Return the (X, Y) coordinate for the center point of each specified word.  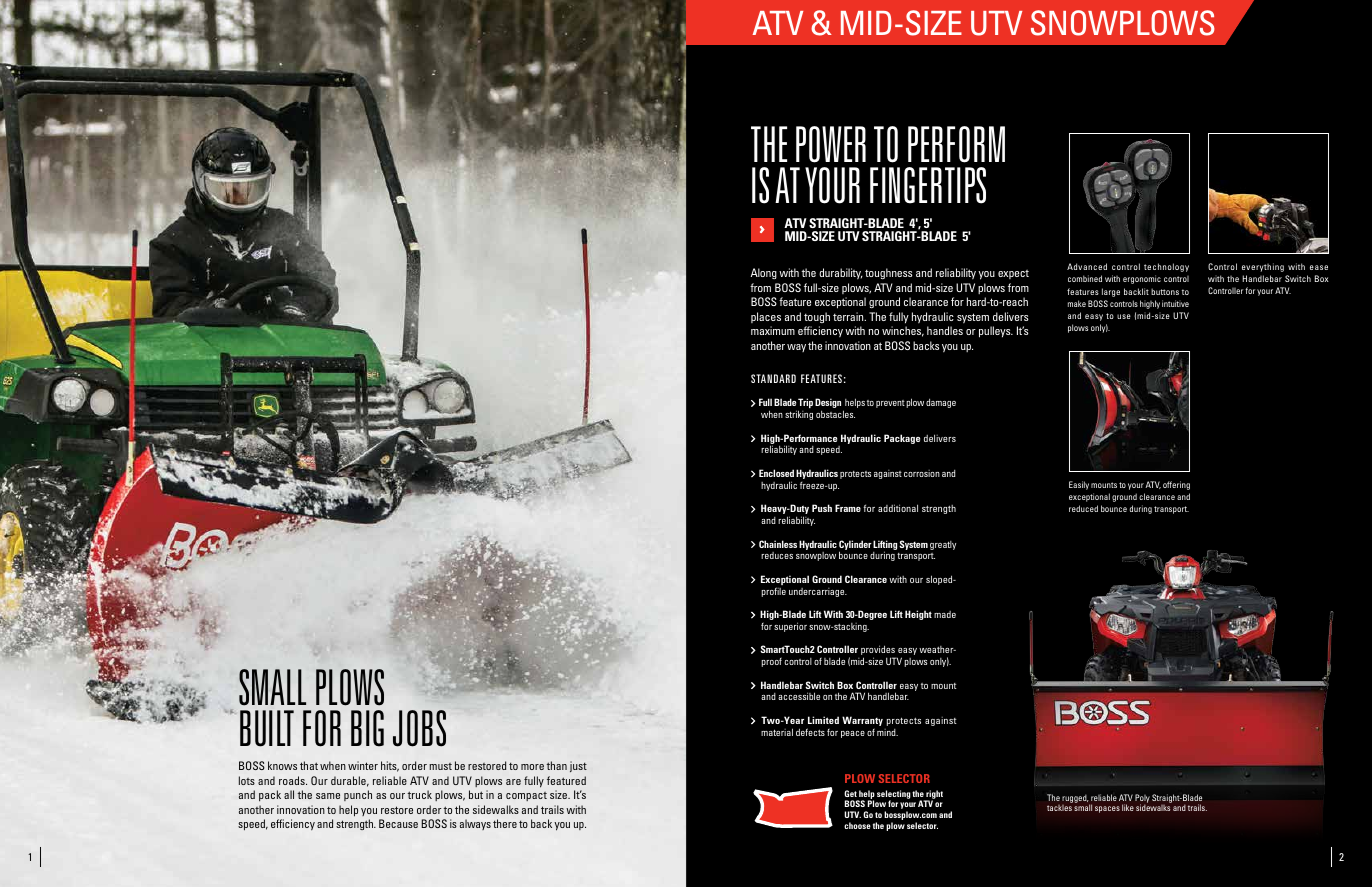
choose (857, 825)
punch (358, 795)
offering (1176, 485)
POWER (831, 144)
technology (1166, 267)
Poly (1142, 799)
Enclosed (776, 473)
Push (822, 508)
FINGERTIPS (928, 185)
